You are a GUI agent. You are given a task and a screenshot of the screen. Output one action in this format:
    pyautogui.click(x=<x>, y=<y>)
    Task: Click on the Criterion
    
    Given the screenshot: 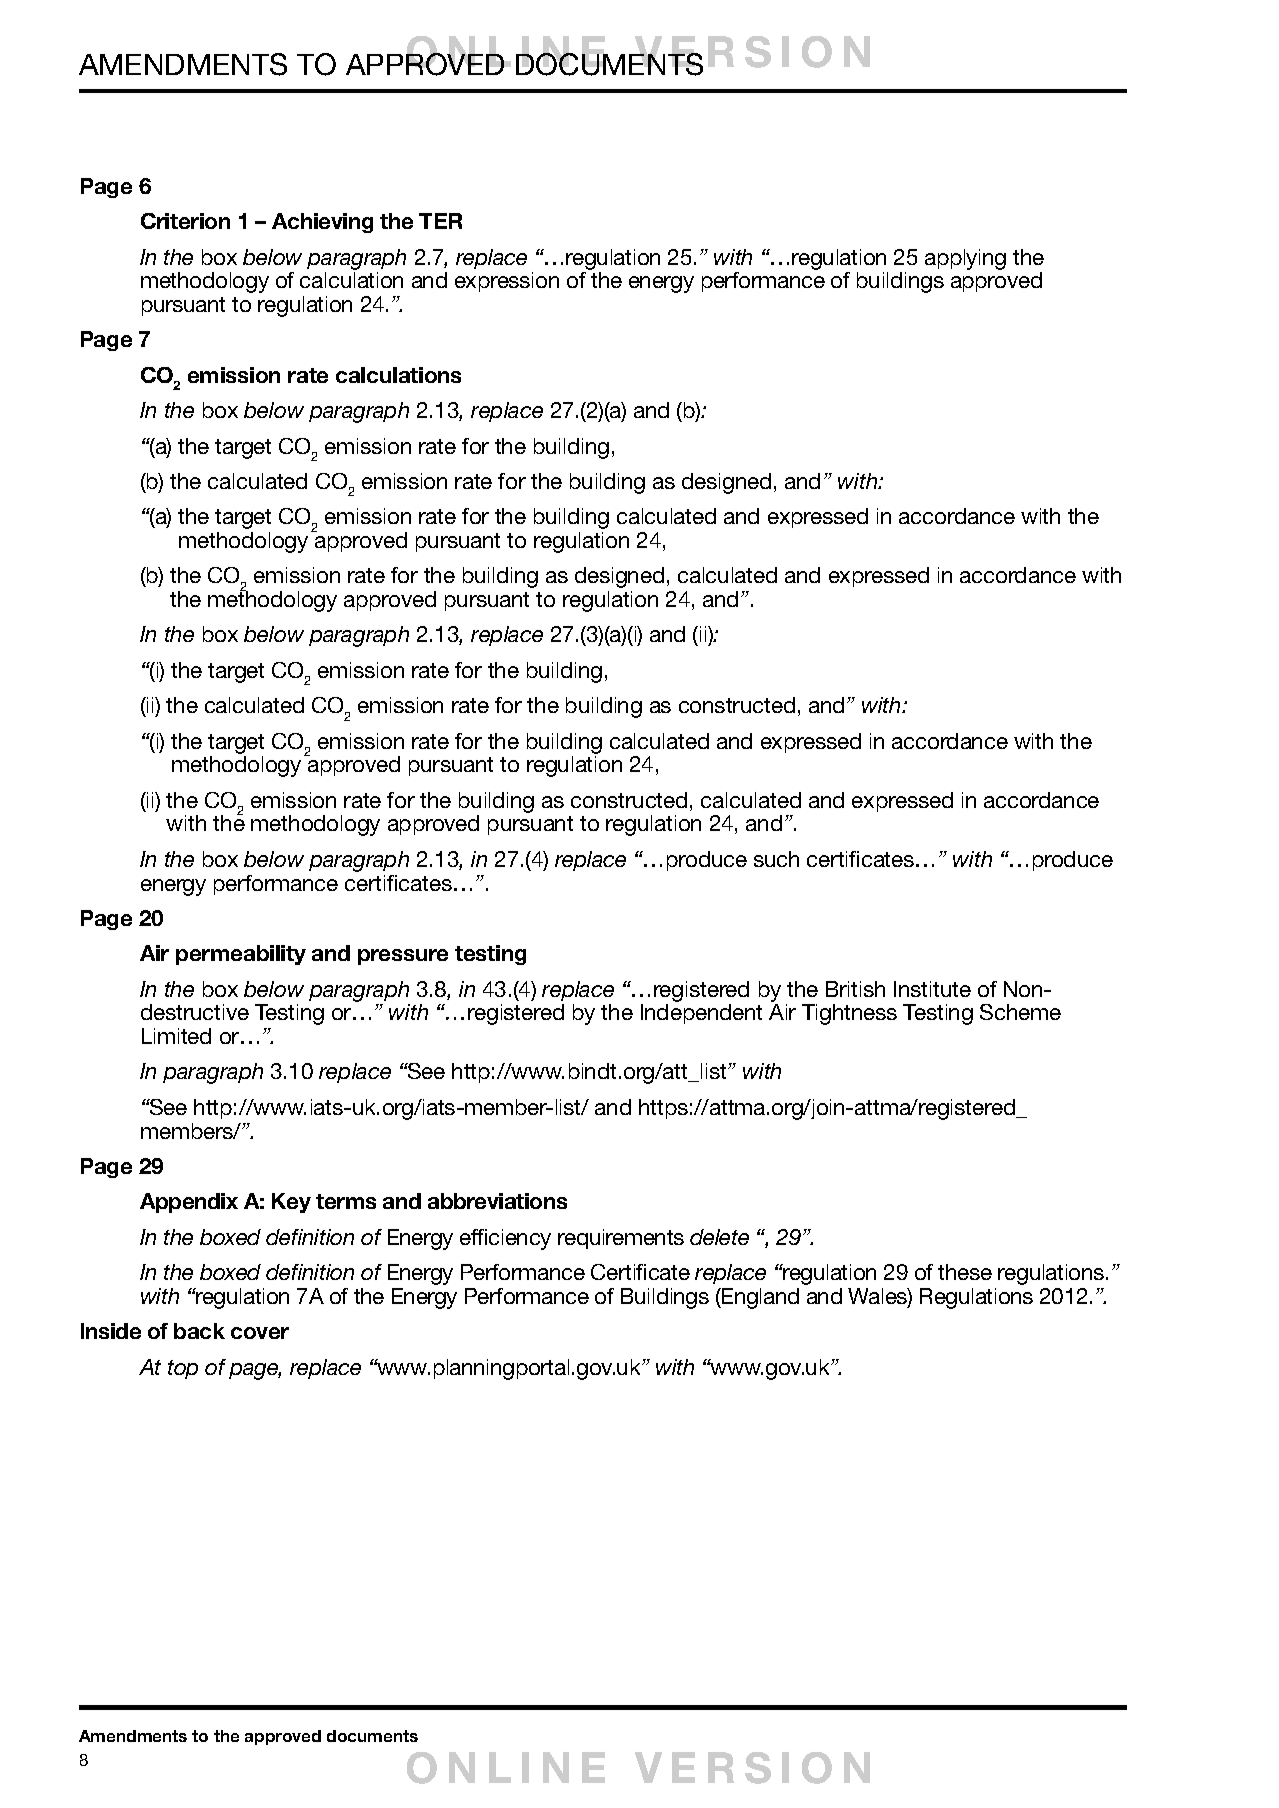 What is the action you would take?
    pyautogui.click(x=185, y=221)
